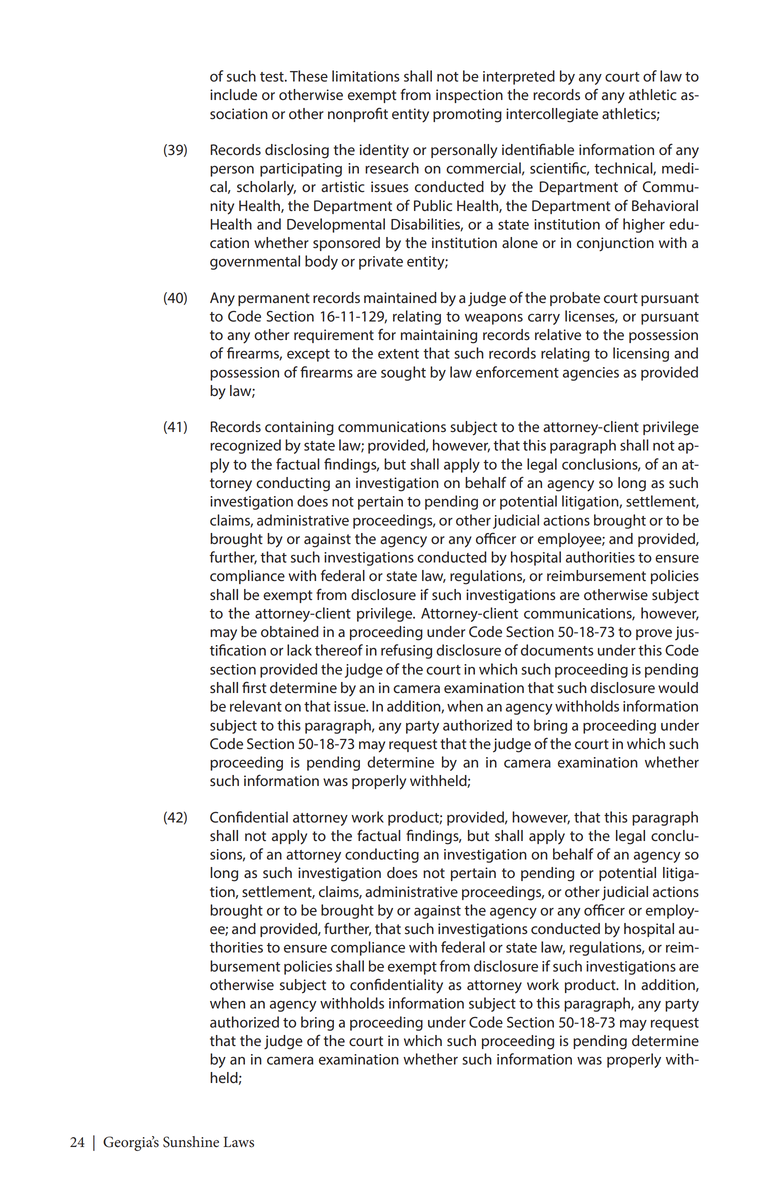  I want to click on refusing, so click(406, 651).
